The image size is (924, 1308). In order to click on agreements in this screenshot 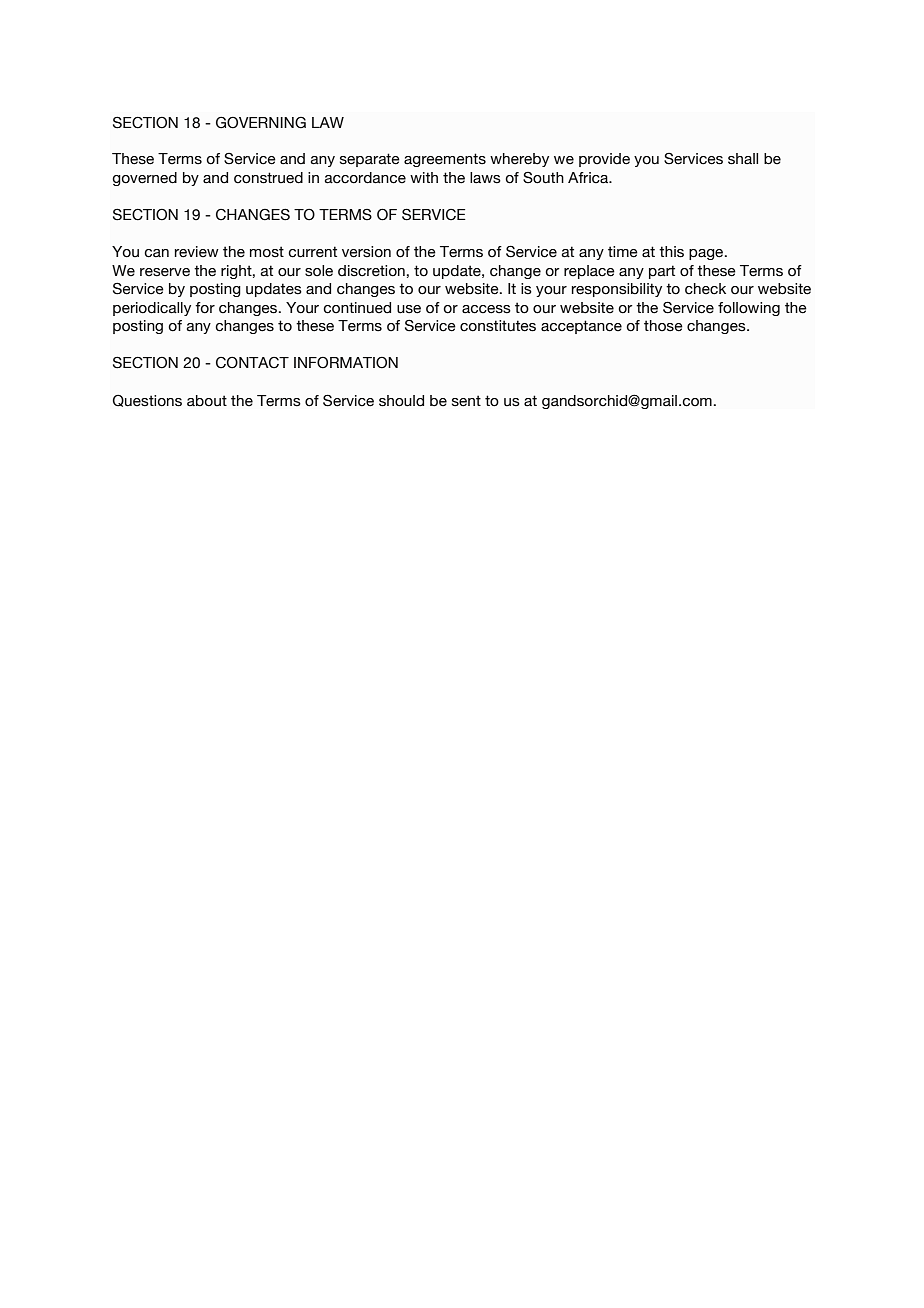, I will do `click(445, 160)`.
